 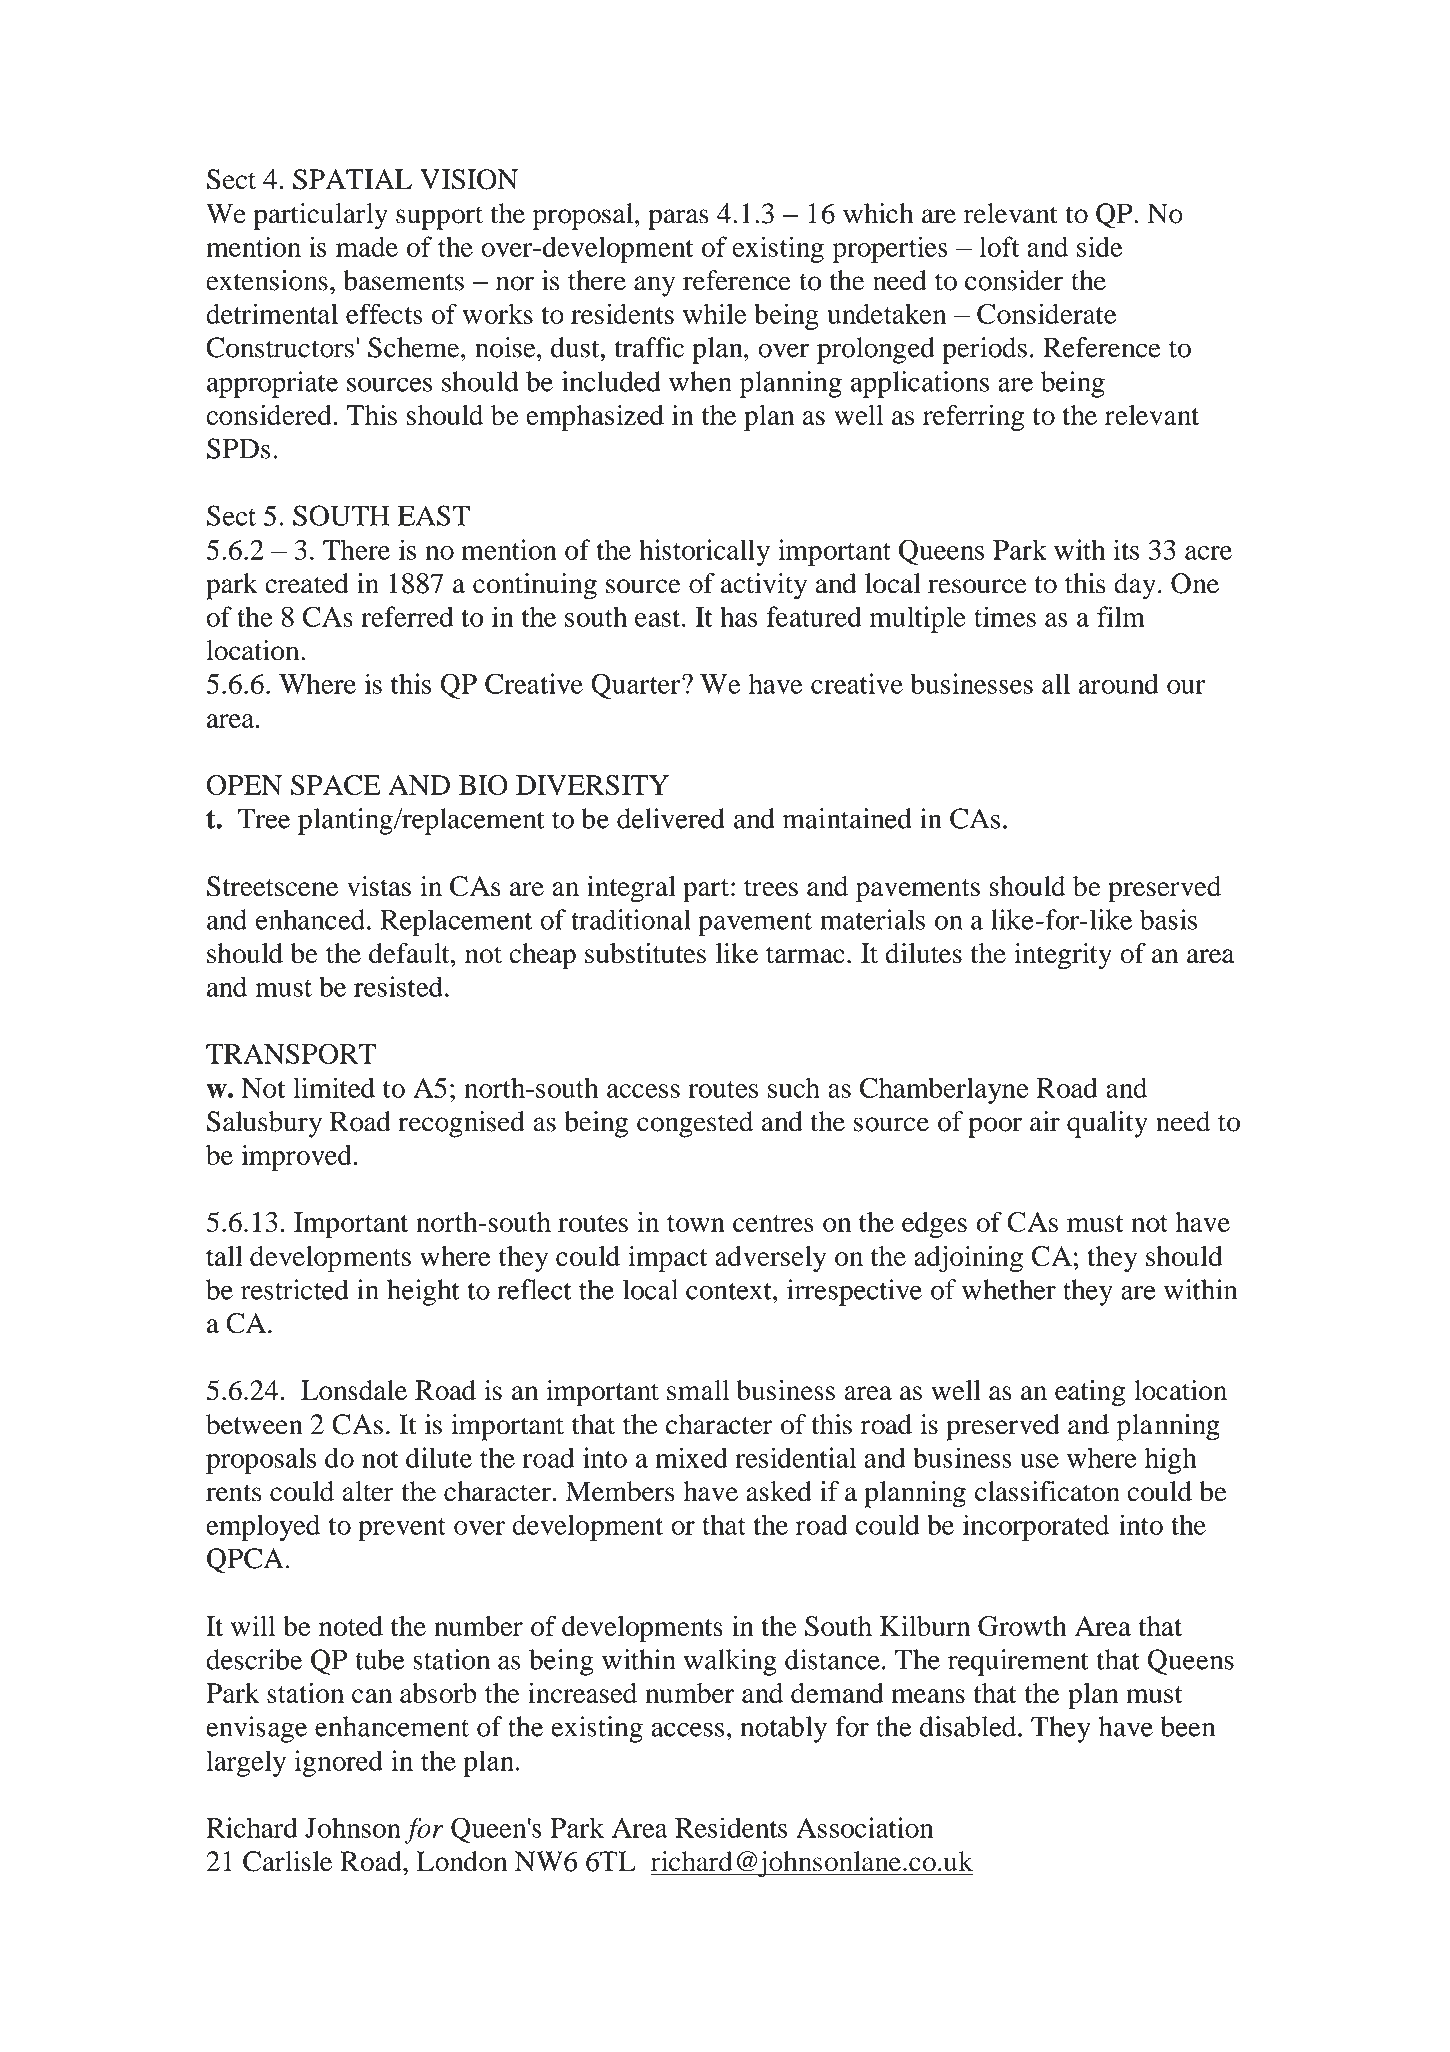 I want to click on ignored, so click(x=339, y=1763).
